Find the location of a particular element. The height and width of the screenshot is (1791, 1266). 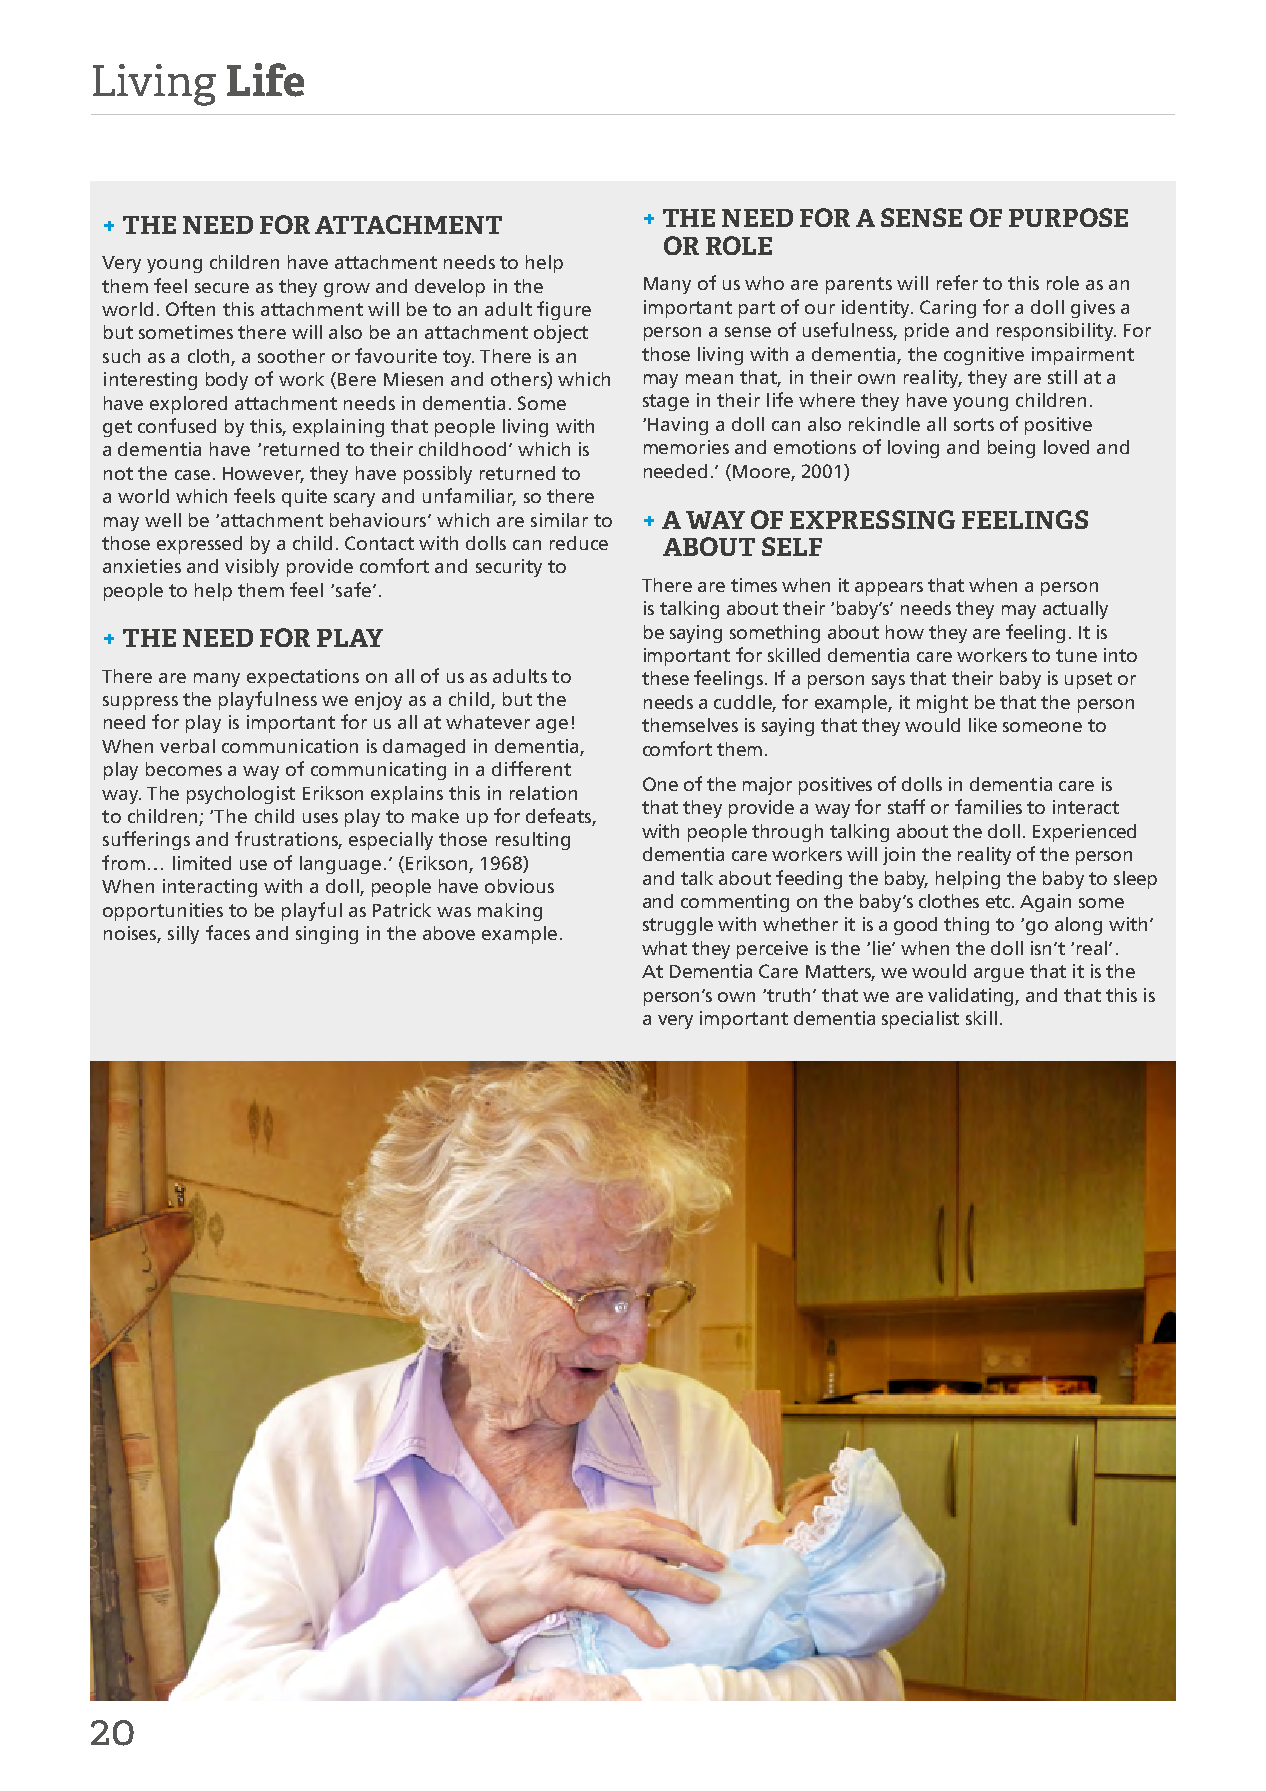

actually is located at coordinates (1075, 610).
